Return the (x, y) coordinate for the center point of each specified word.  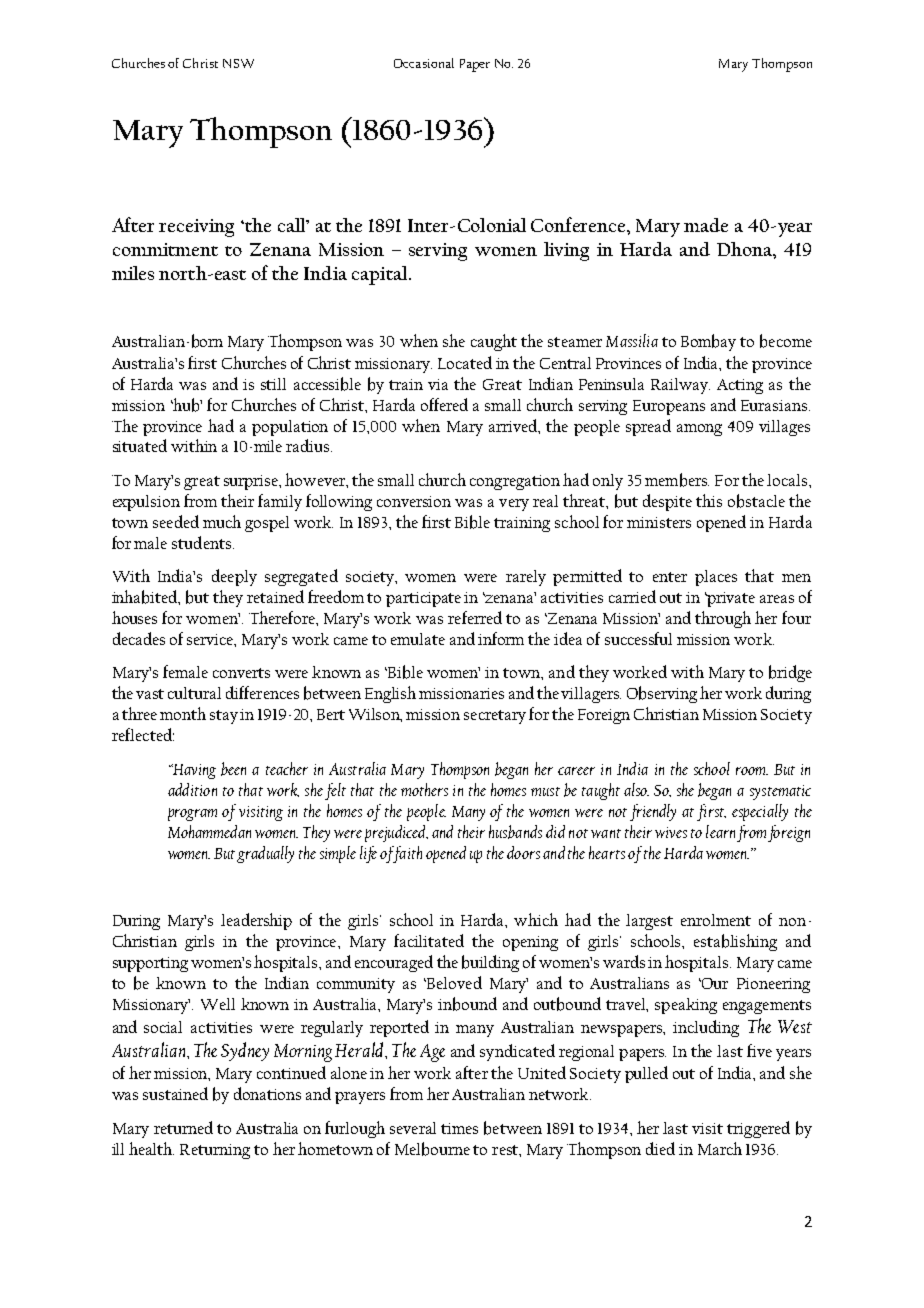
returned (183, 1127)
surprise (252, 482)
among (699, 430)
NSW (238, 63)
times (459, 1128)
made (706, 225)
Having (193, 771)
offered (444, 404)
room (752, 771)
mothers (424, 789)
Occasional (424, 63)
